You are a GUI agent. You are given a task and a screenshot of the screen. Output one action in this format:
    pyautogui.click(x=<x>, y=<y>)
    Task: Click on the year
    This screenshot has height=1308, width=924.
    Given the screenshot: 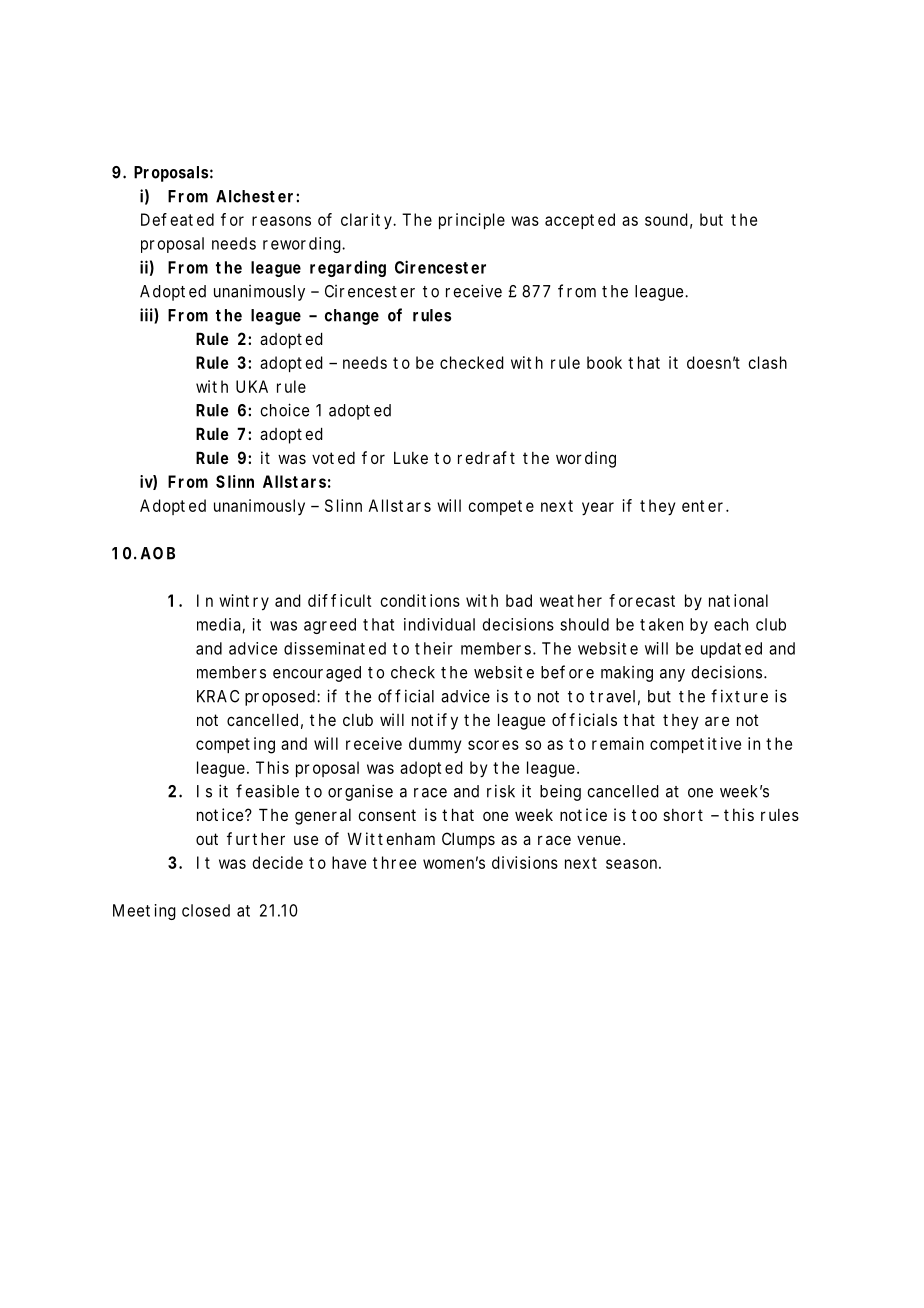 What is the action you would take?
    pyautogui.click(x=598, y=509)
